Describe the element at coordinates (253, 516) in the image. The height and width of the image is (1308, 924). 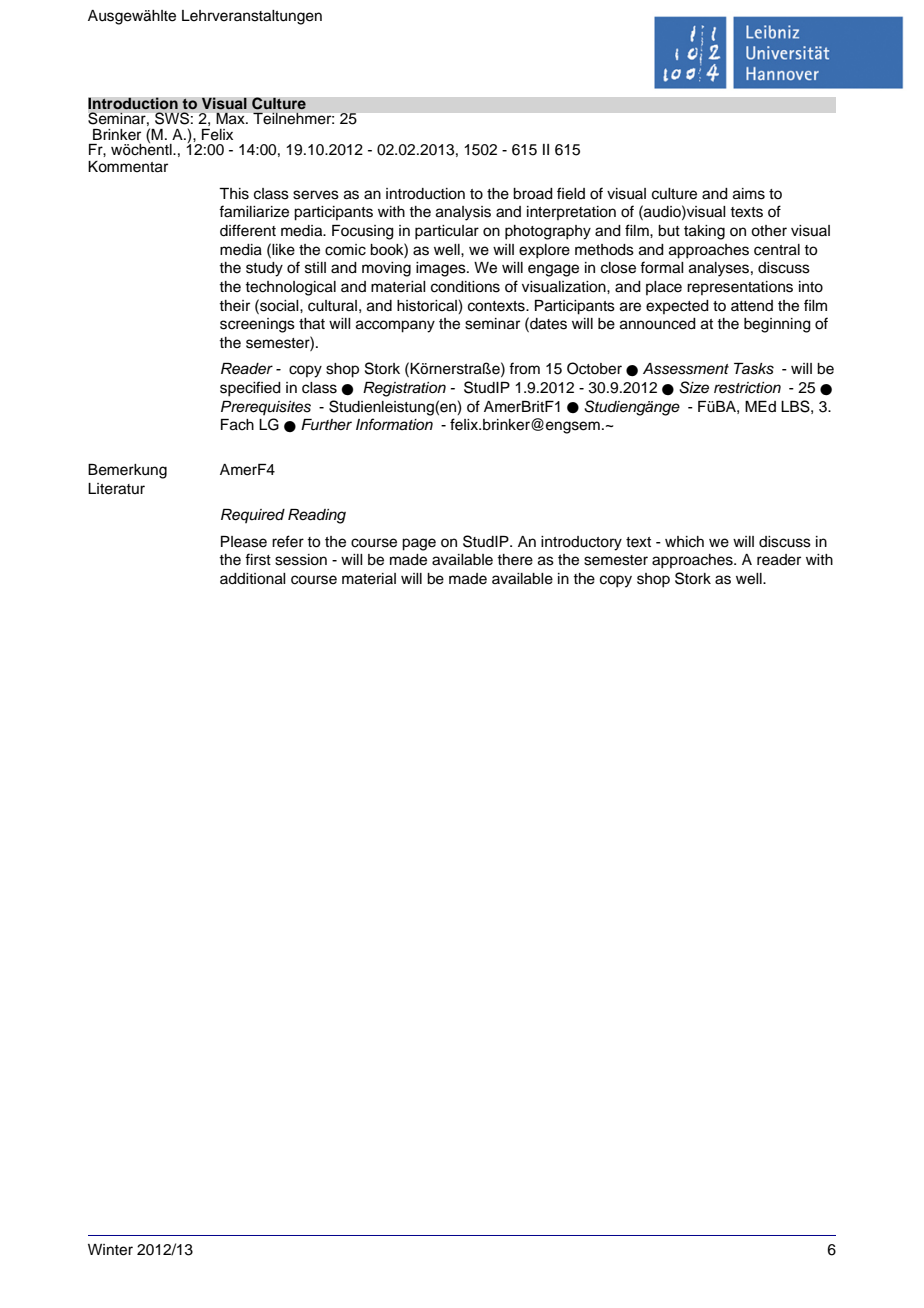
I see `Required` at that location.
